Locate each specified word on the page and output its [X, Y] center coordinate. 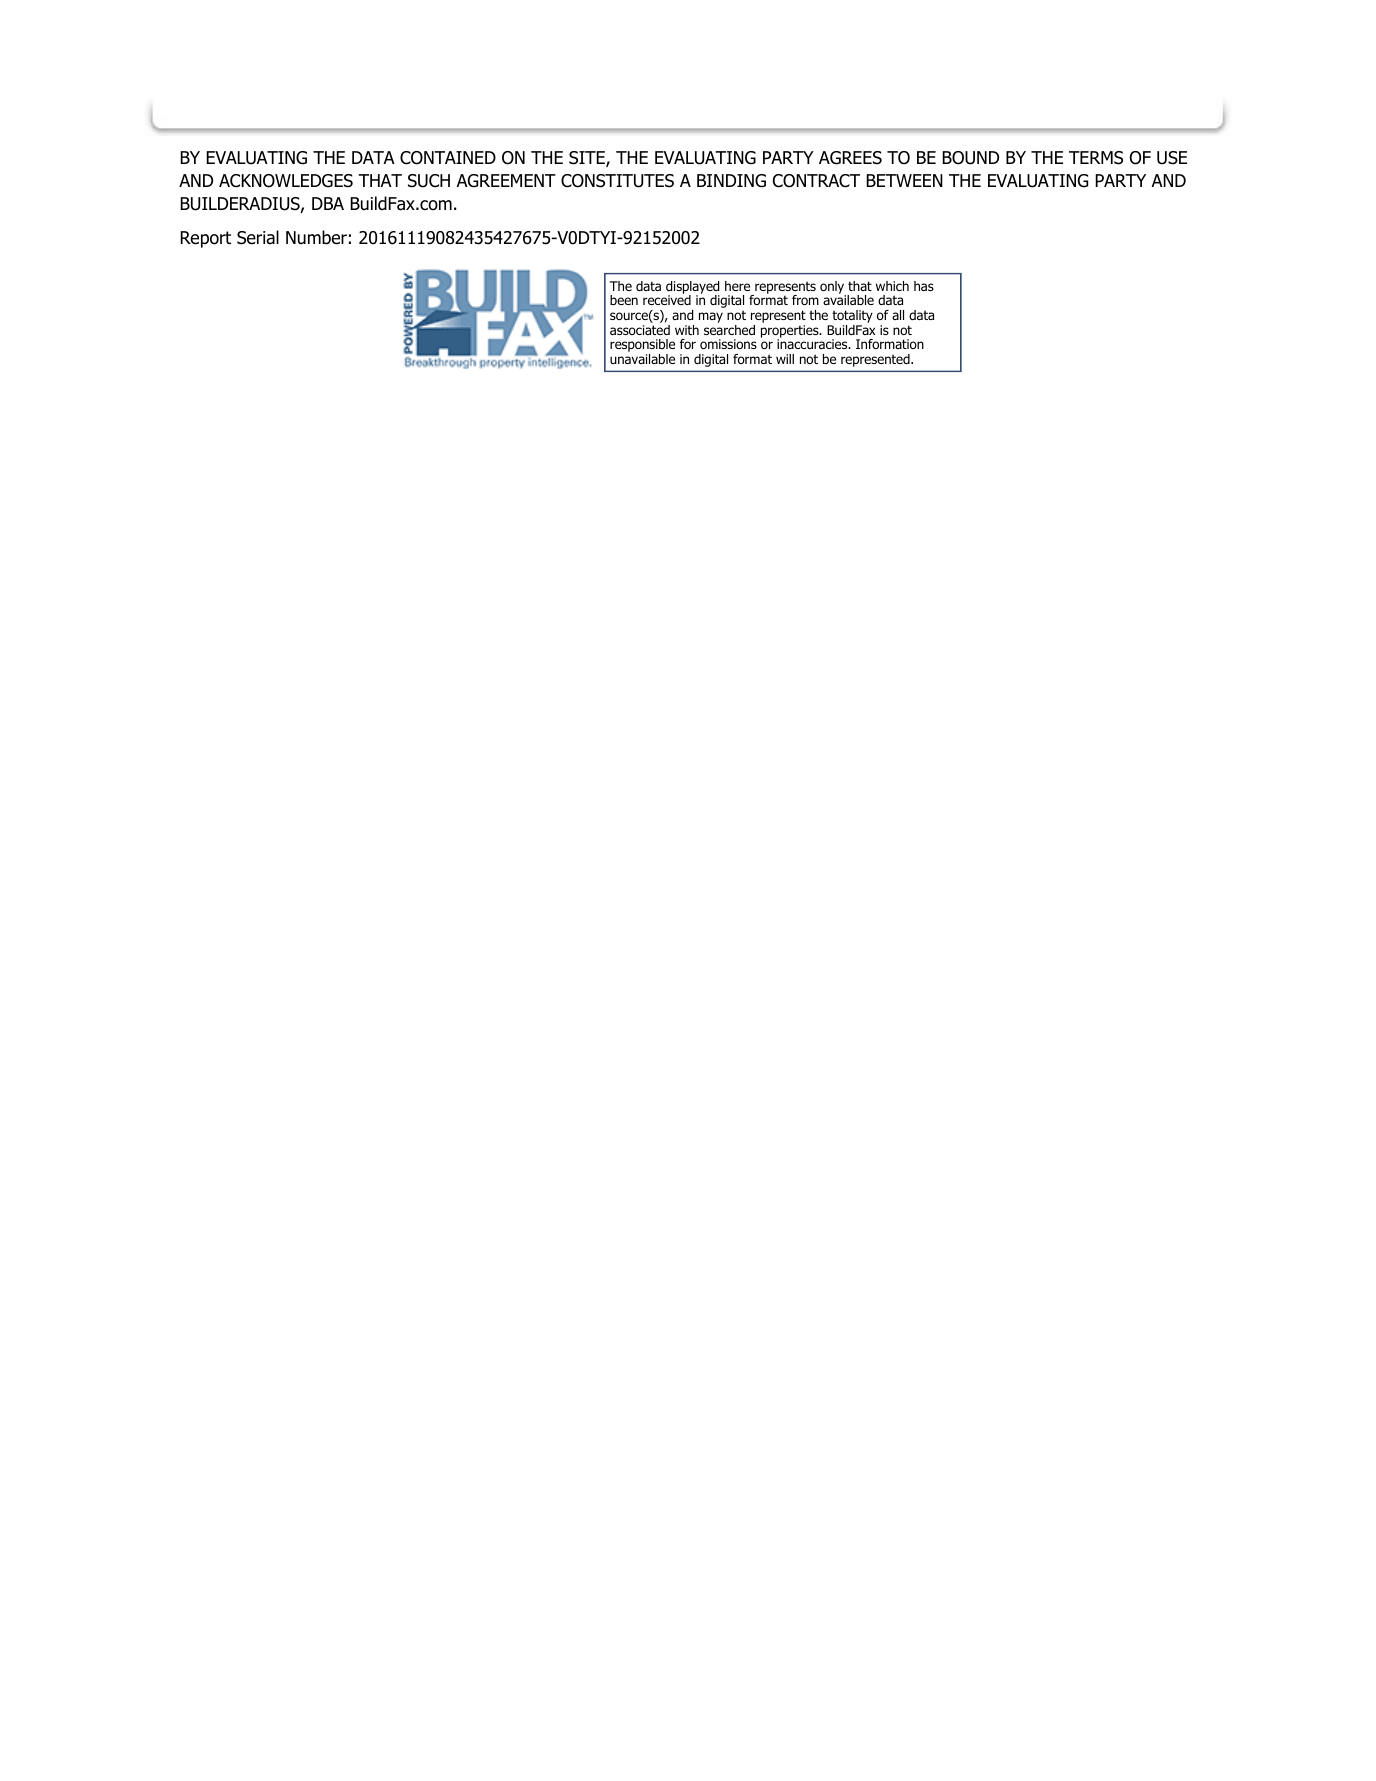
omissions [728, 344]
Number [316, 237]
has [924, 286]
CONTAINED [448, 158]
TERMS [1096, 158]
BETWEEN [904, 180]
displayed [693, 288]
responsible [642, 347]
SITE [588, 159]
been [624, 300]
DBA [328, 203]
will [785, 359]
